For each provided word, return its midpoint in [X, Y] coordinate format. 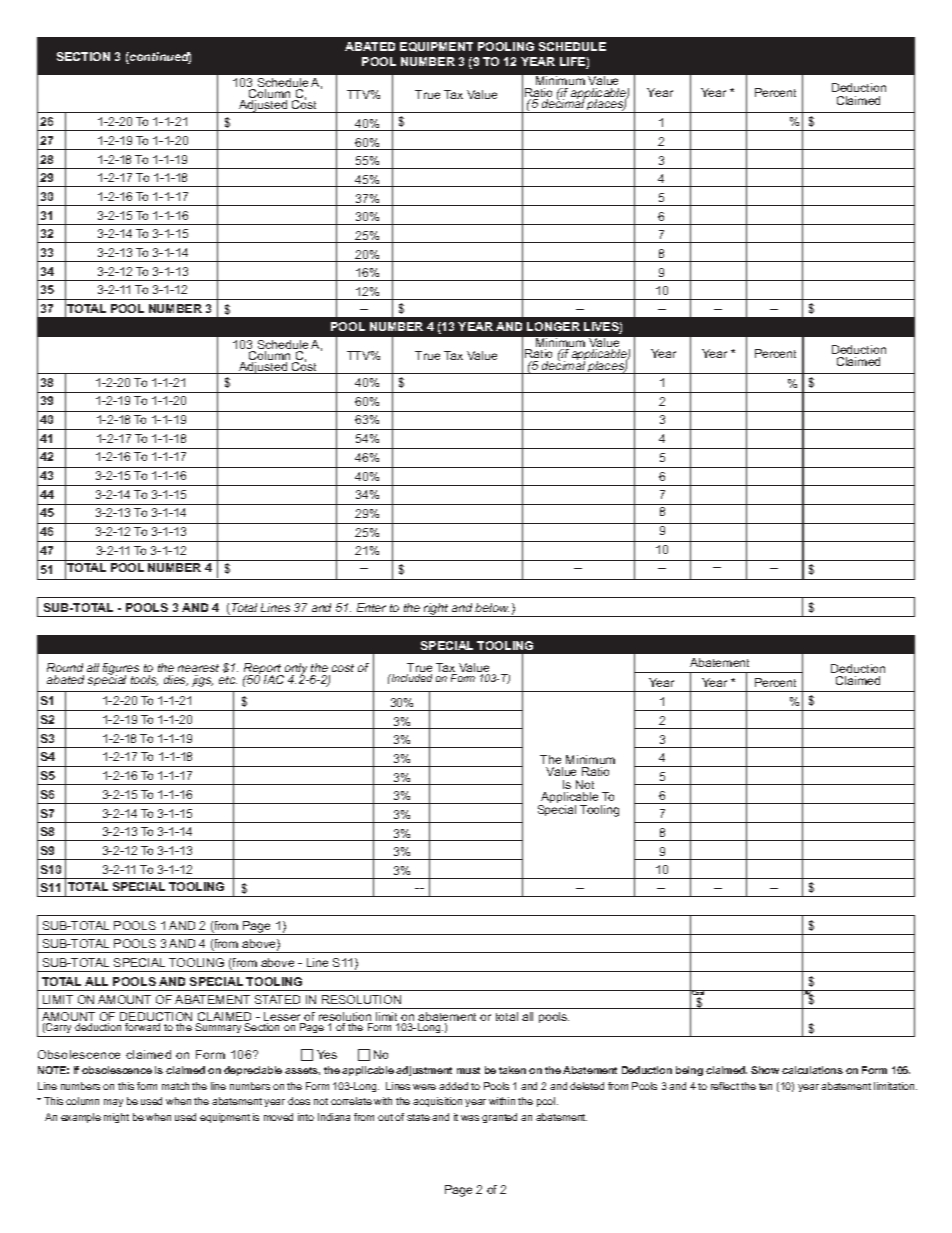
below [492, 607]
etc [228, 680]
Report [264, 670]
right [436, 610]
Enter [371, 607]
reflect [725, 1086]
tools [144, 680]
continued [159, 58]
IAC [274, 679]
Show [765, 1070]
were [424, 1087]
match [175, 1086]
